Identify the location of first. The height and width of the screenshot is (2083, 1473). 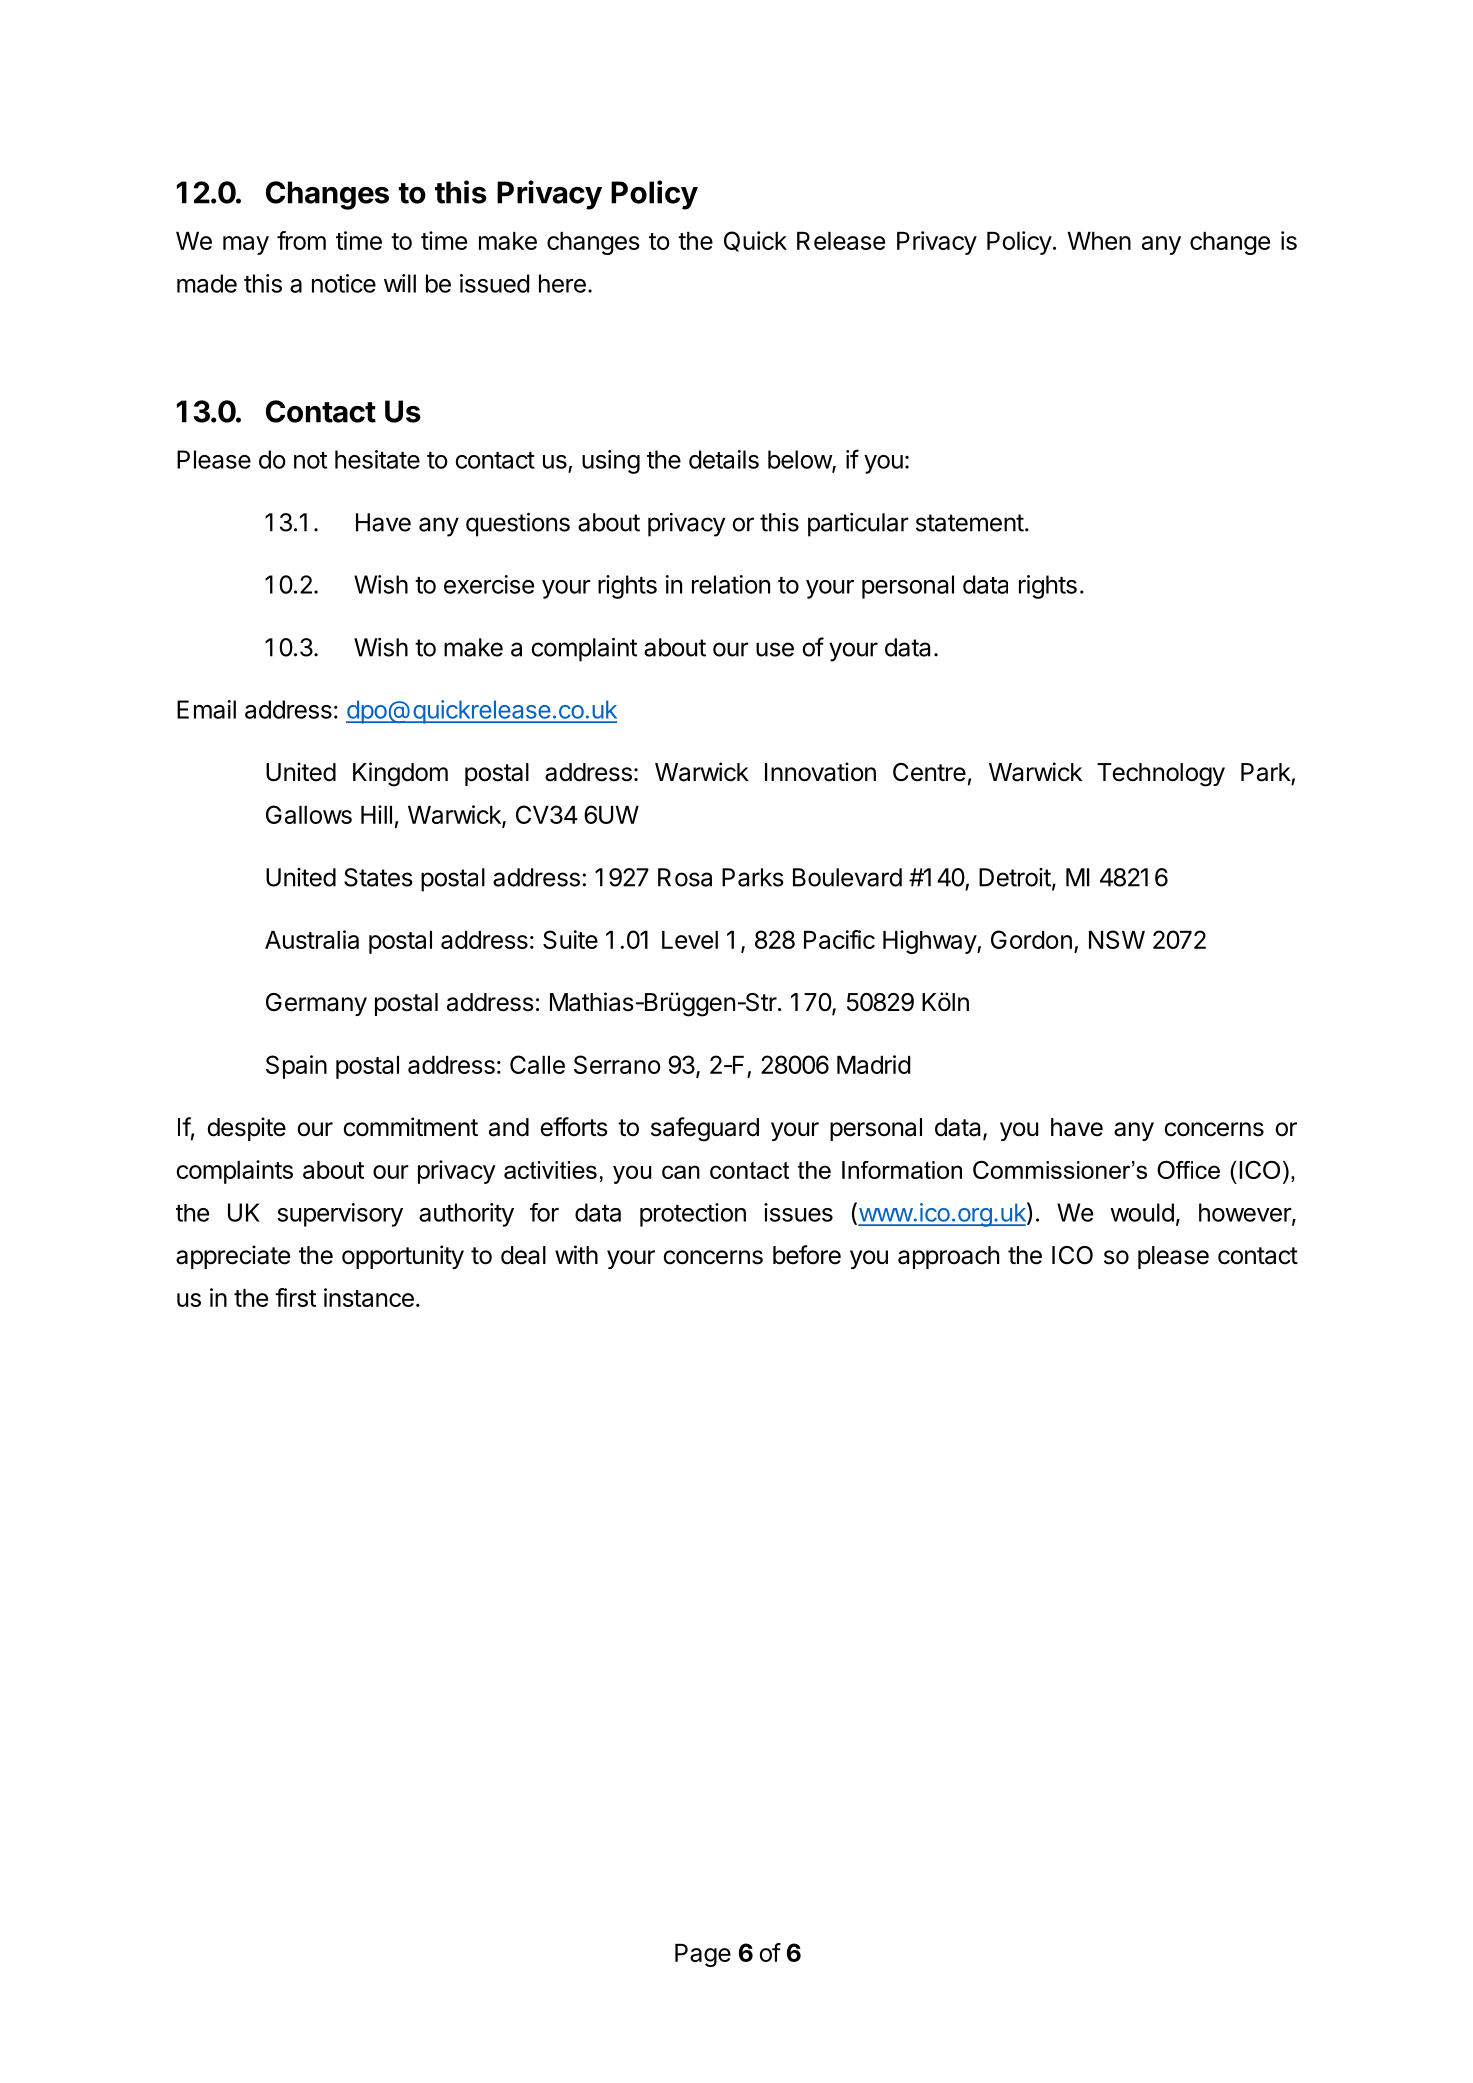
(295, 1297).
